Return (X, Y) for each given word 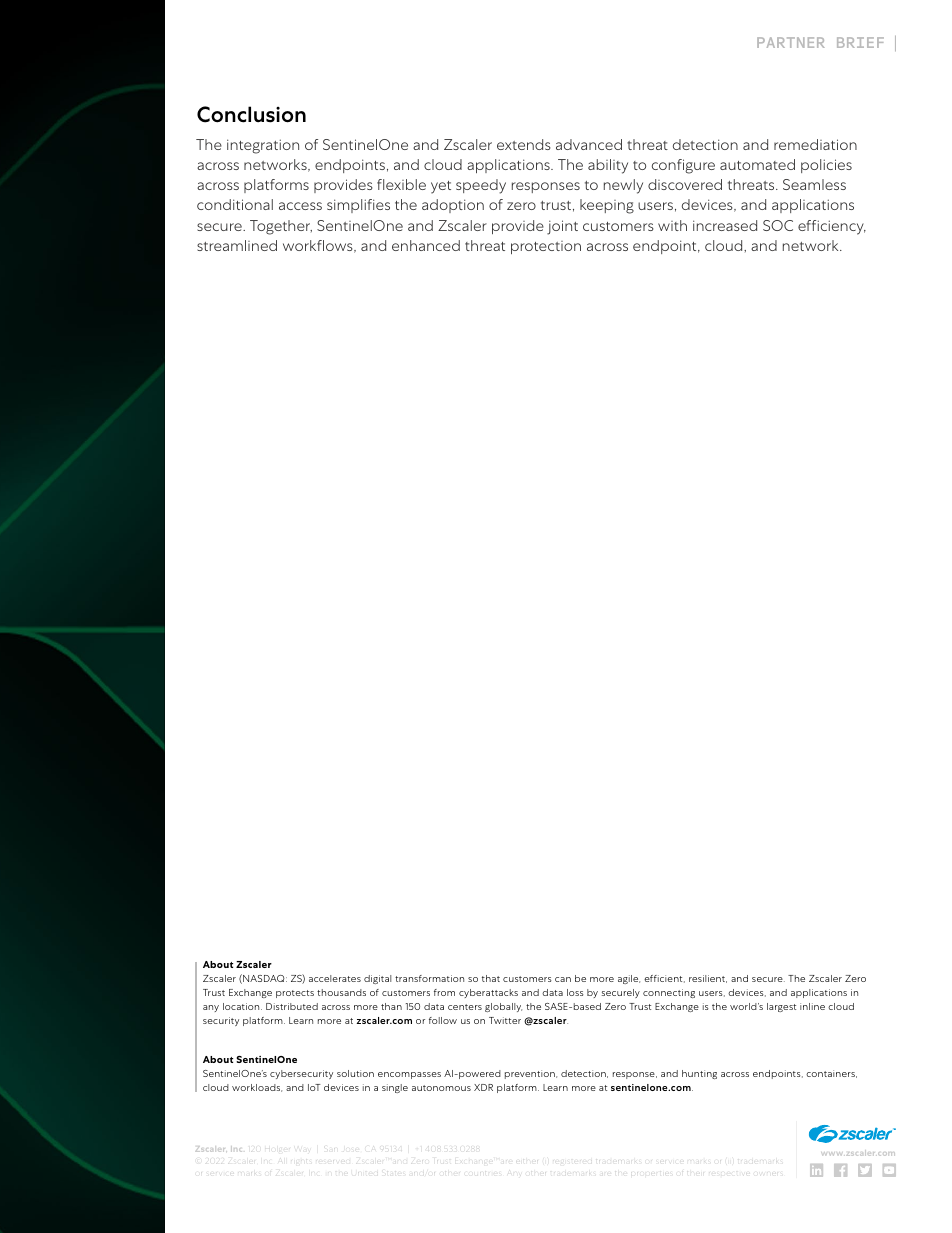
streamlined (237, 245)
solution (355, 1073)
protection (546, 247)
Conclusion (251, 114)
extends (524, 144)
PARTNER (791, 42)
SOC (778, 225)
